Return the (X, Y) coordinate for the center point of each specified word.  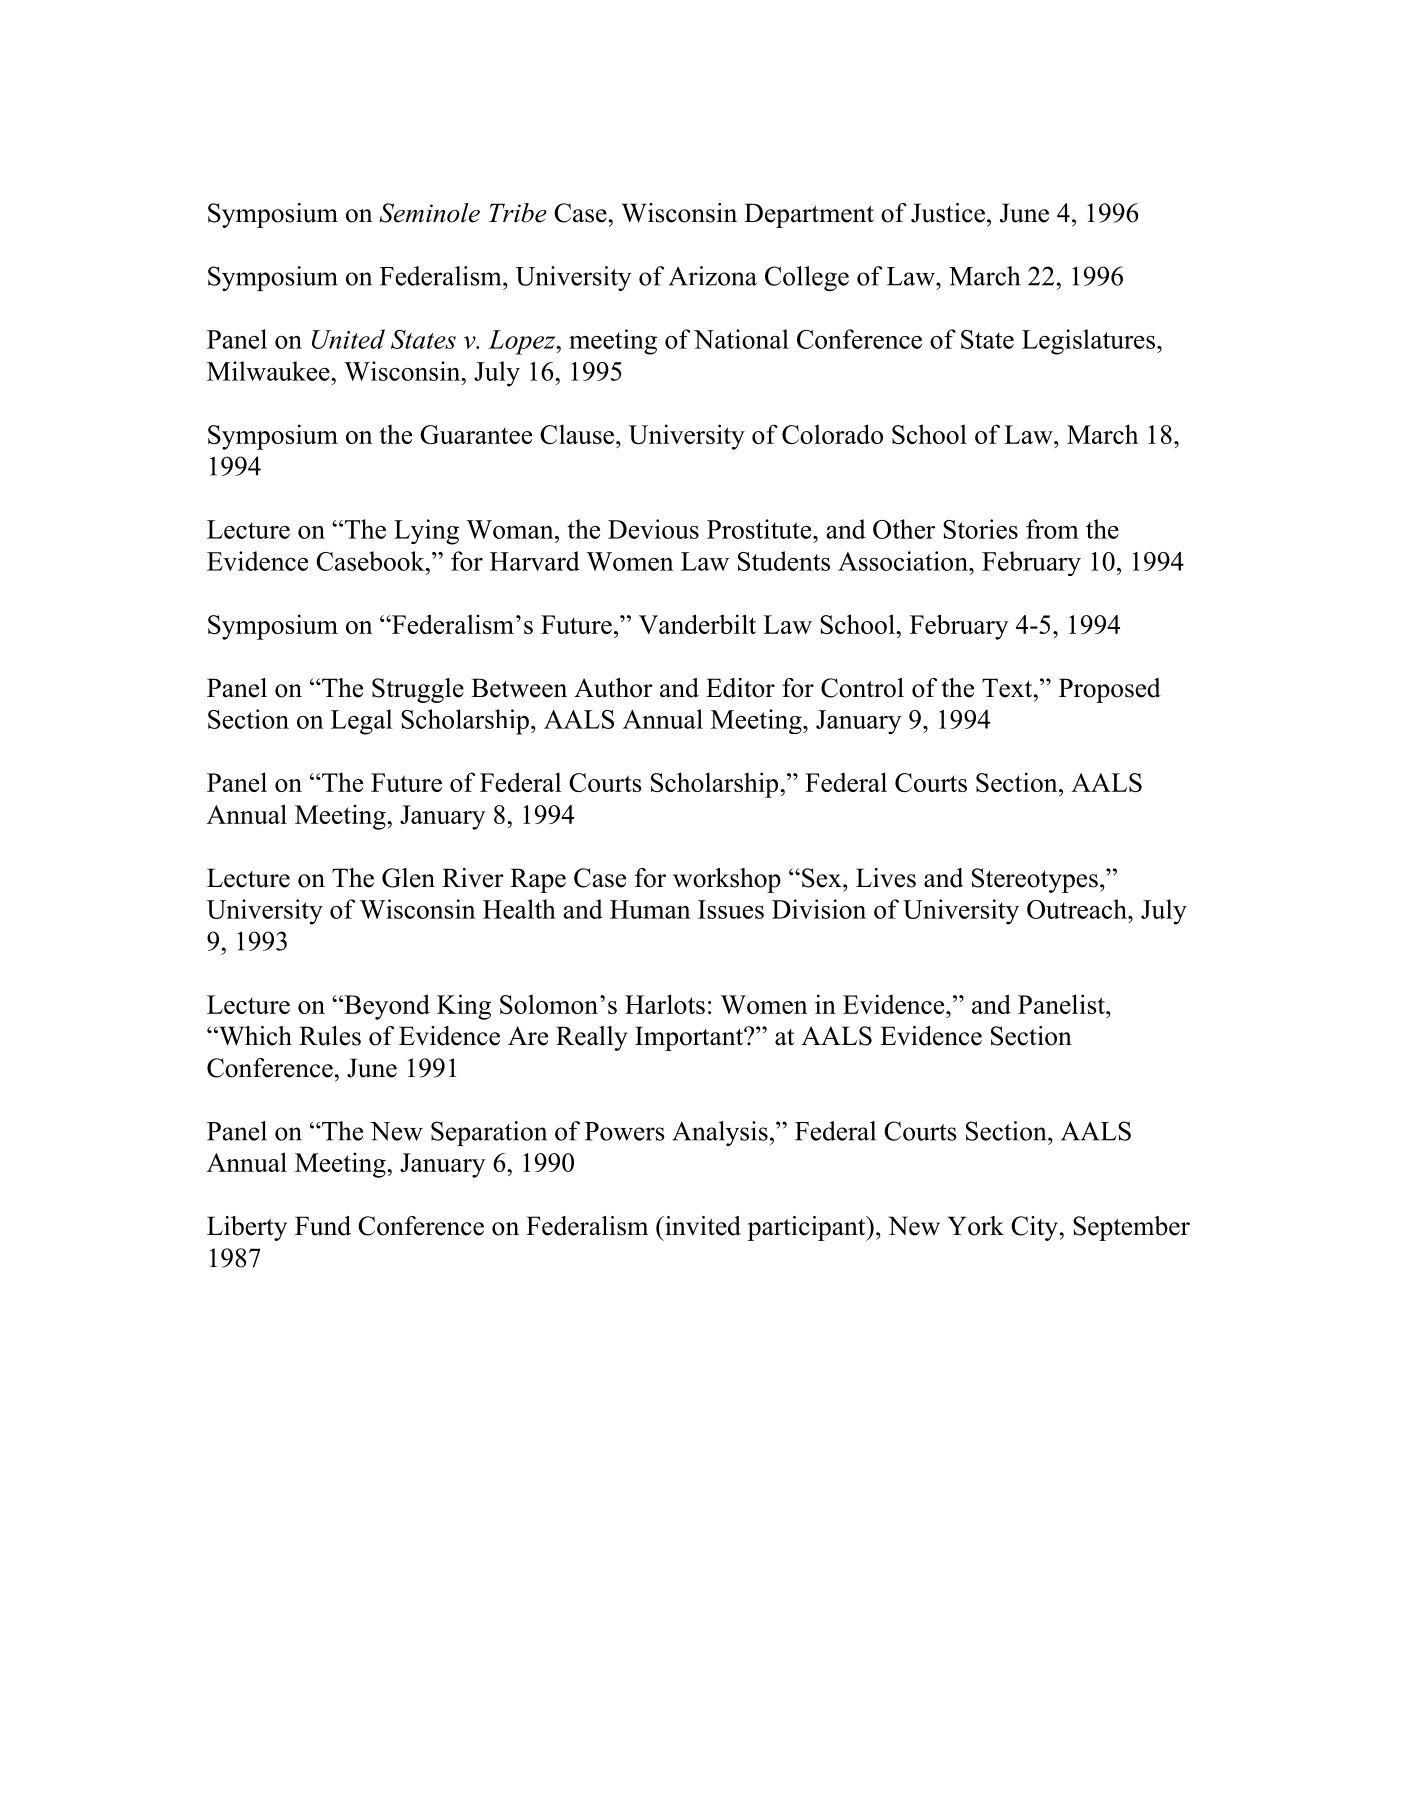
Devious (653, 529)
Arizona (713, 276)
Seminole (429, 213)
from (1052, 529)
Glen (408, 878)
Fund (323, 1226)
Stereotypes (1035, 880)
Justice (948, 213)
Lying (426, 532)
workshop (727, 880)
